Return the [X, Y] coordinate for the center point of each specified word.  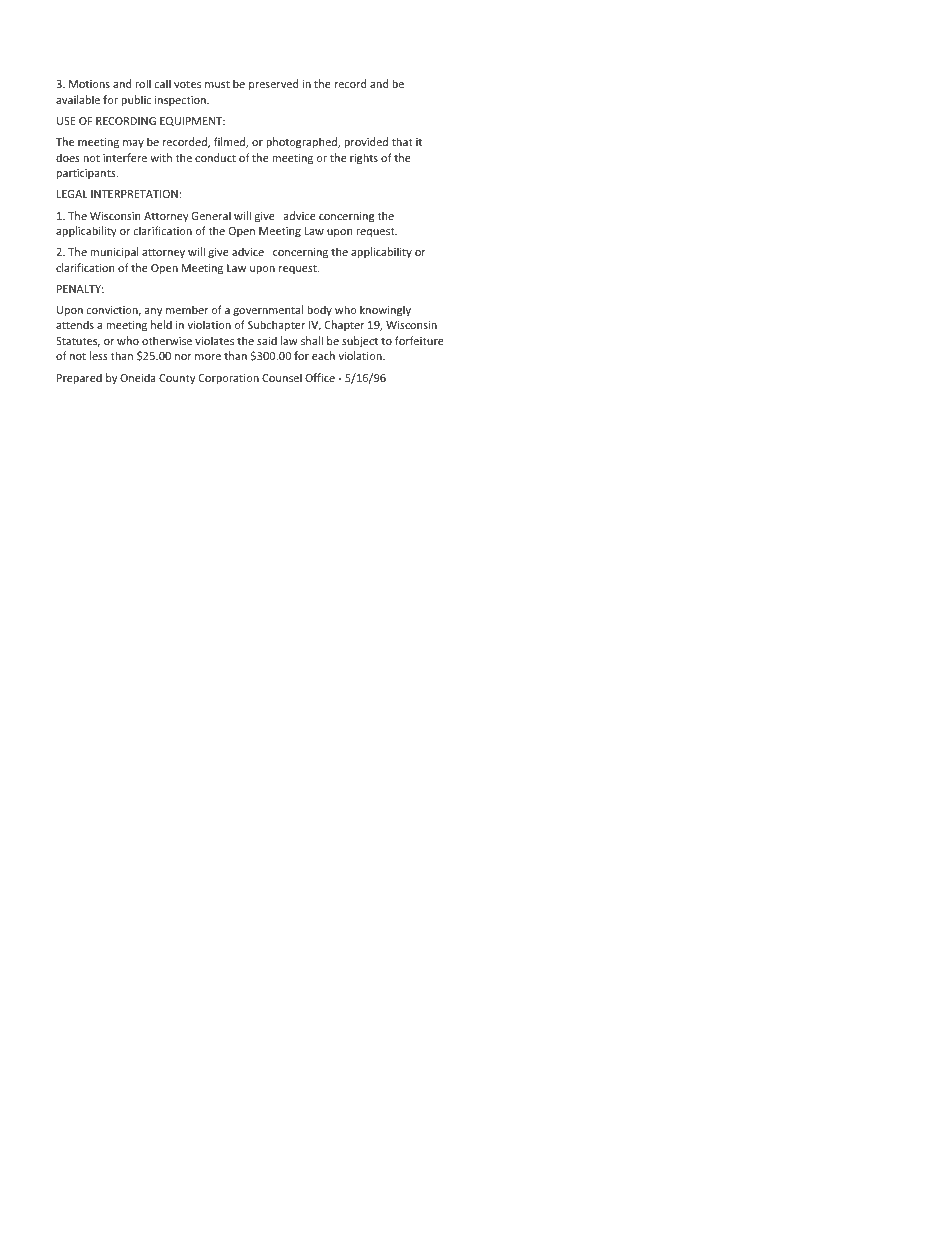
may [133, 144]
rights [364, 159]
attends [75, 324]
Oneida [138, 377]
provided [366, 142]
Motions [89, 84]
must [217, 84]
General [211, 215]
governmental [268, 310]
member [187, 309]
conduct [215, 157]
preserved [273, 84]
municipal [114, 252]
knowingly [385, 311]
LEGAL [72, 194]
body [319, 310]
